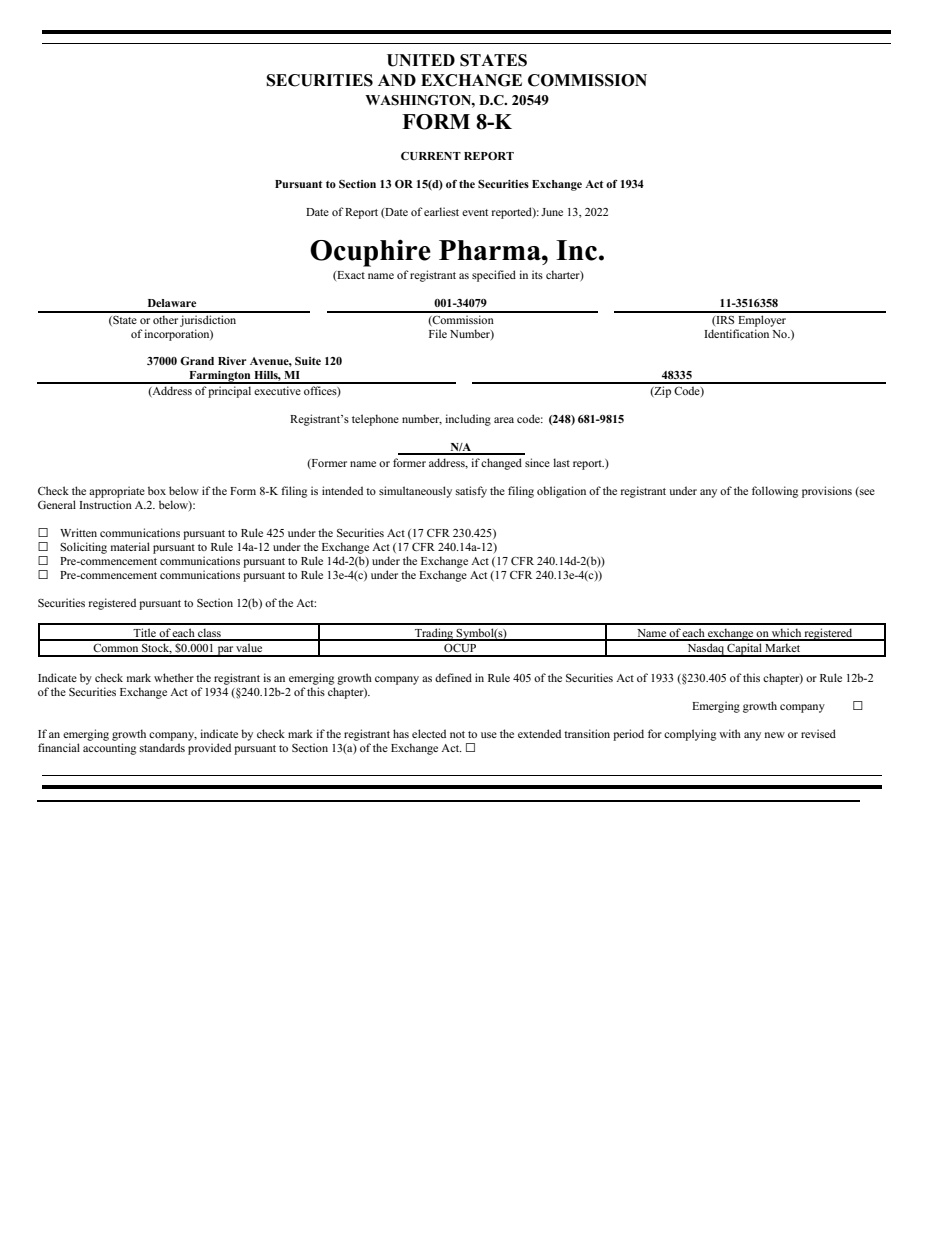 This image has height=1233, width=952. What do you see at coordinates (730, 733) in the image?
I see `with` at bounding box center [730, 733].
